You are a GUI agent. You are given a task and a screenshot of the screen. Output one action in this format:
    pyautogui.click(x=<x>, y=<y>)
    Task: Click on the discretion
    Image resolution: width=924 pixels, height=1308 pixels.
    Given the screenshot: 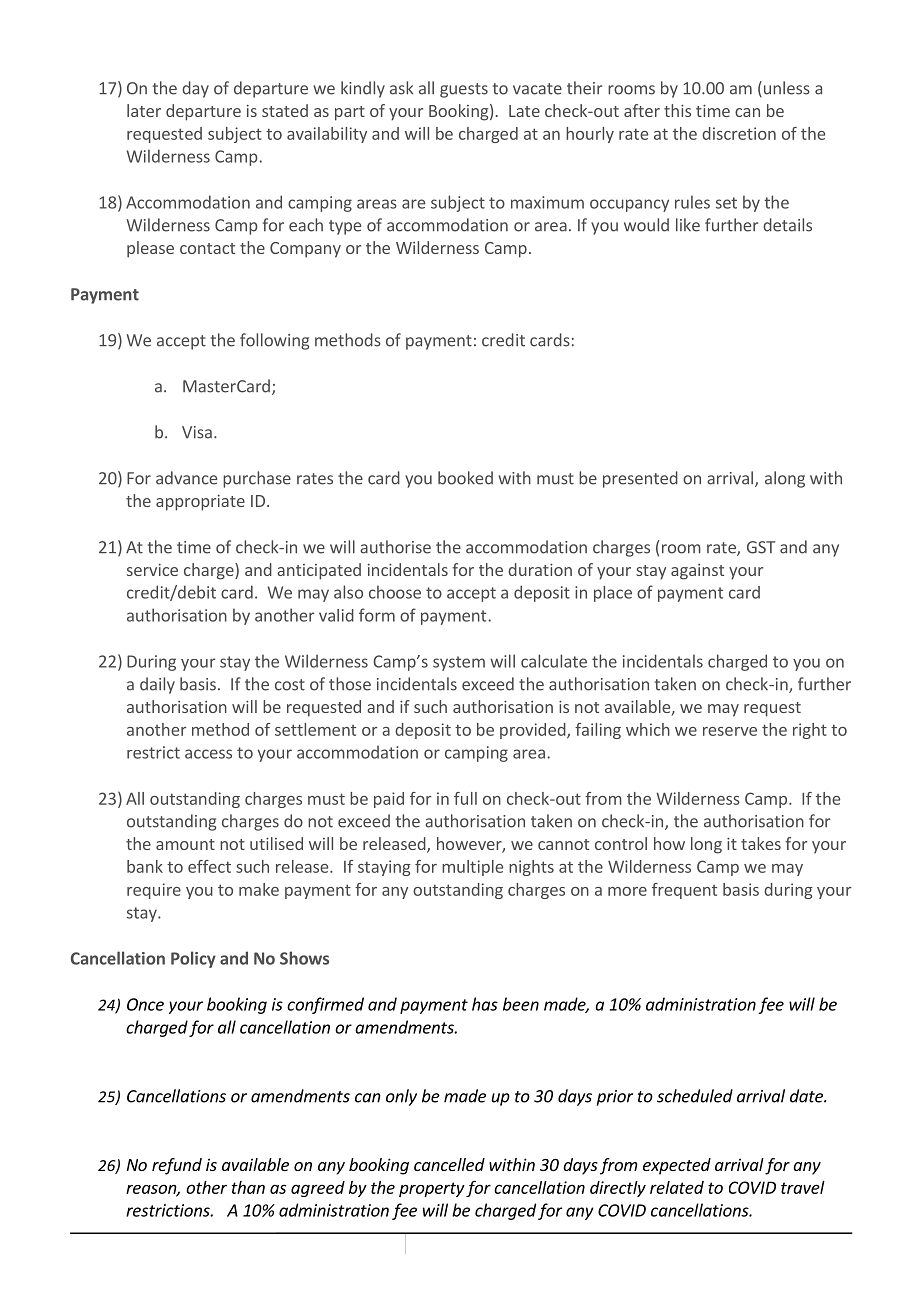 What is the action you would take?
    pyautogui.click(x=739, y=133)
